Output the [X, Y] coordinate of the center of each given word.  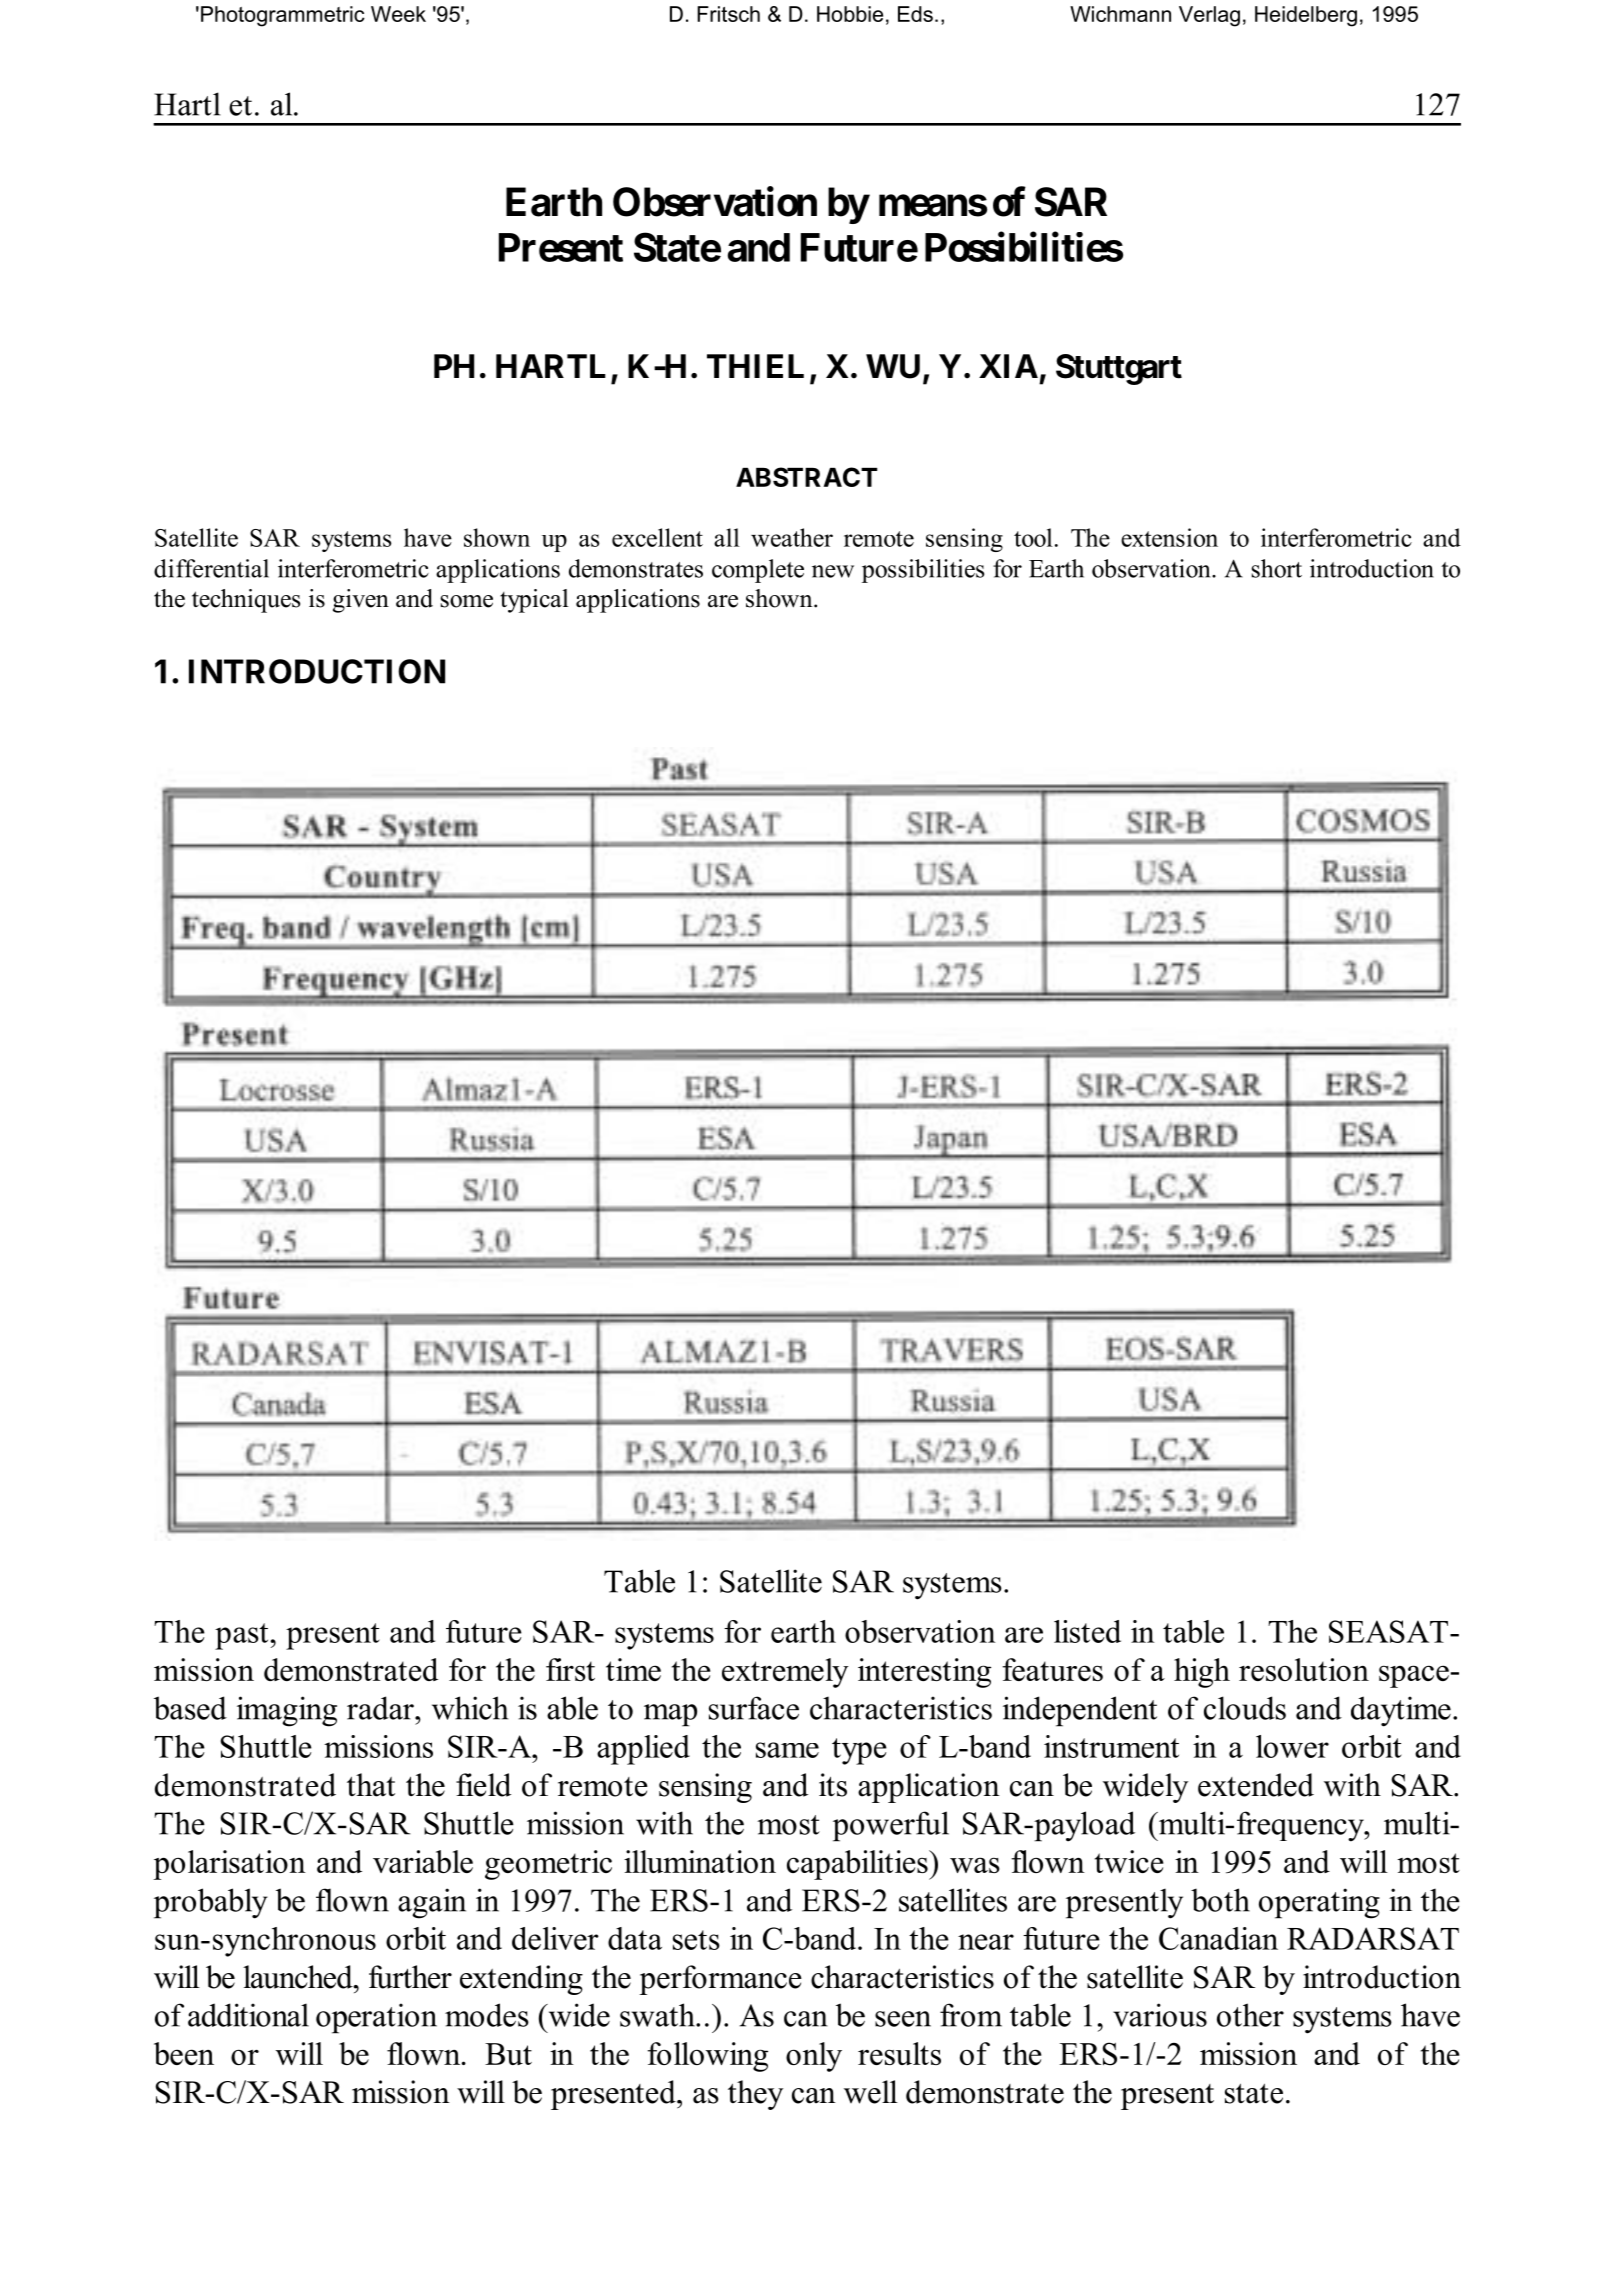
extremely [785, 1673]
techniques [246, 601]
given [361, 601]
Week [398, 14]
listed [1087, 1631]
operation [376, 2018]
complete [758, 571]
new [833, 571]
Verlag [1209, 16]
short [1277, 568]
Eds [915, 14]
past [243, 1636]
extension [1169, 537]
